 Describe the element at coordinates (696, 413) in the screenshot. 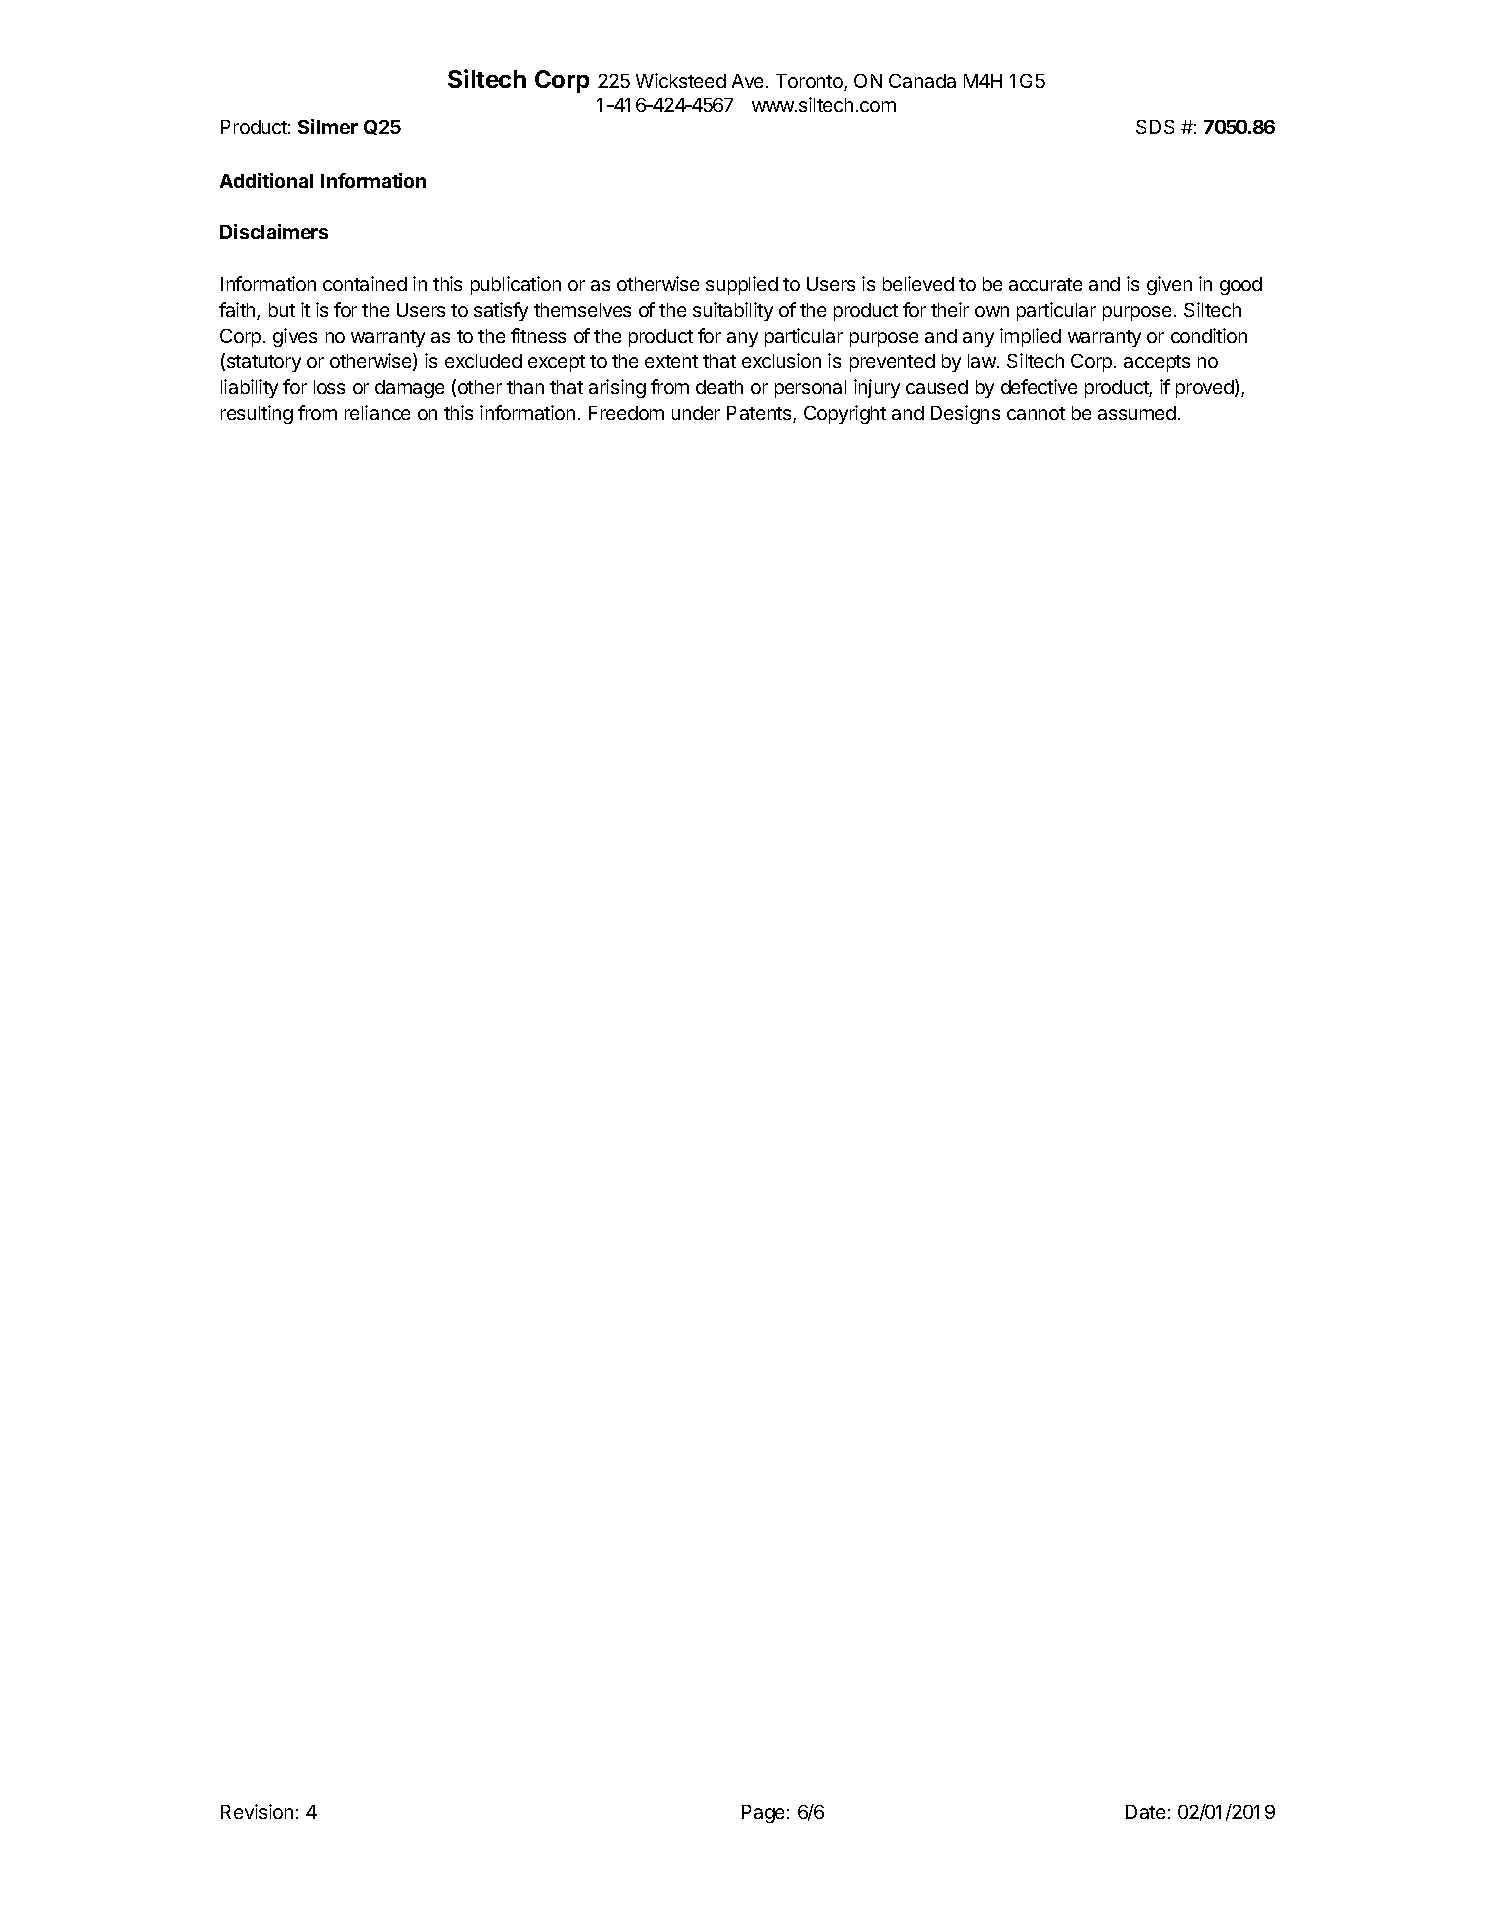

I see `under` at that location.
